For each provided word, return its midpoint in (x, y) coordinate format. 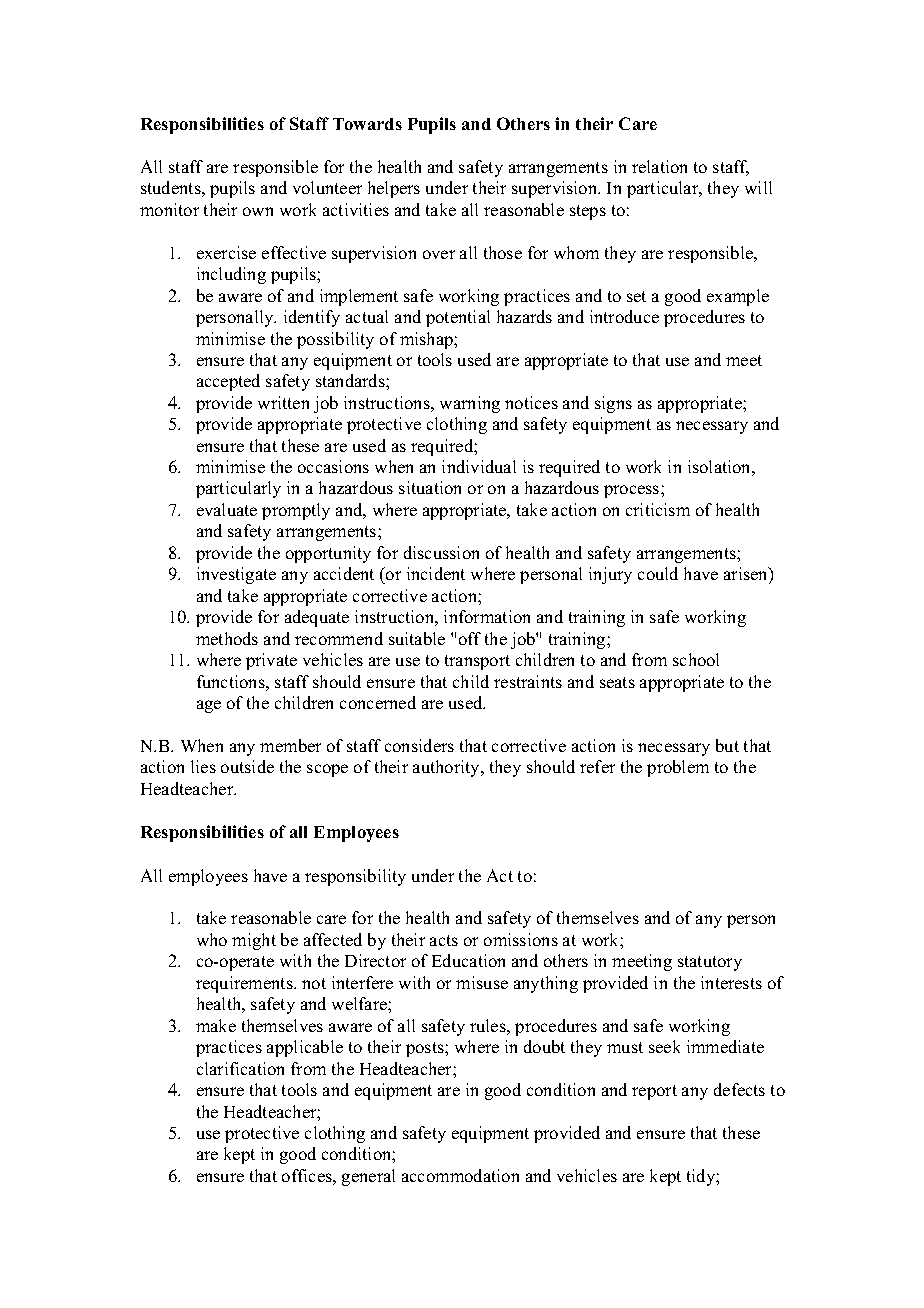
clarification (240, 1068)
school (696, 659)
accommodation (460, 1175)
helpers (394, 189)
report (654, 1092)
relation (659, 166)
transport (477, 662)
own (258, 211)
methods (227, 638)
